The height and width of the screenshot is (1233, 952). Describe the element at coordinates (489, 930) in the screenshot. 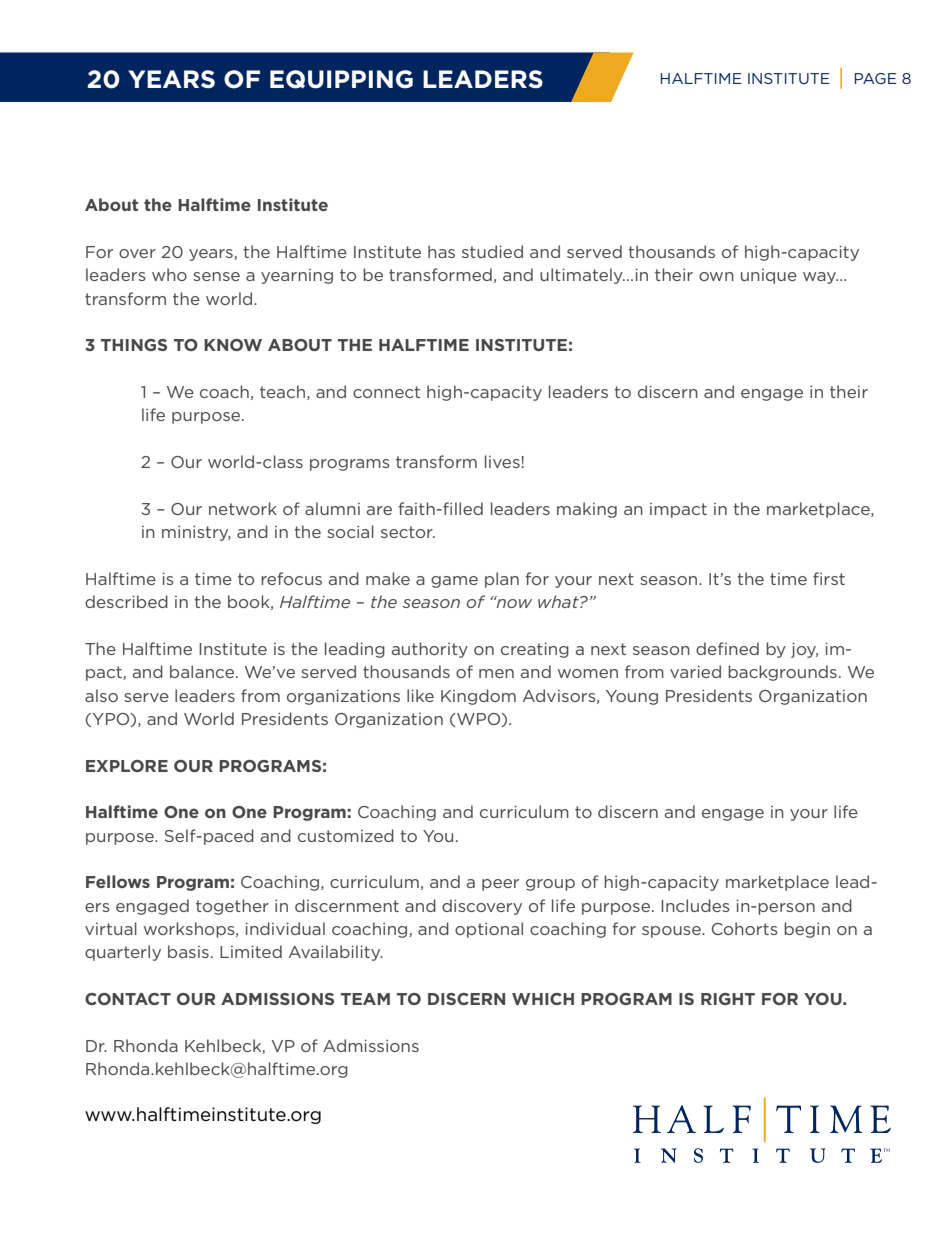

I see `optional` at that location.
